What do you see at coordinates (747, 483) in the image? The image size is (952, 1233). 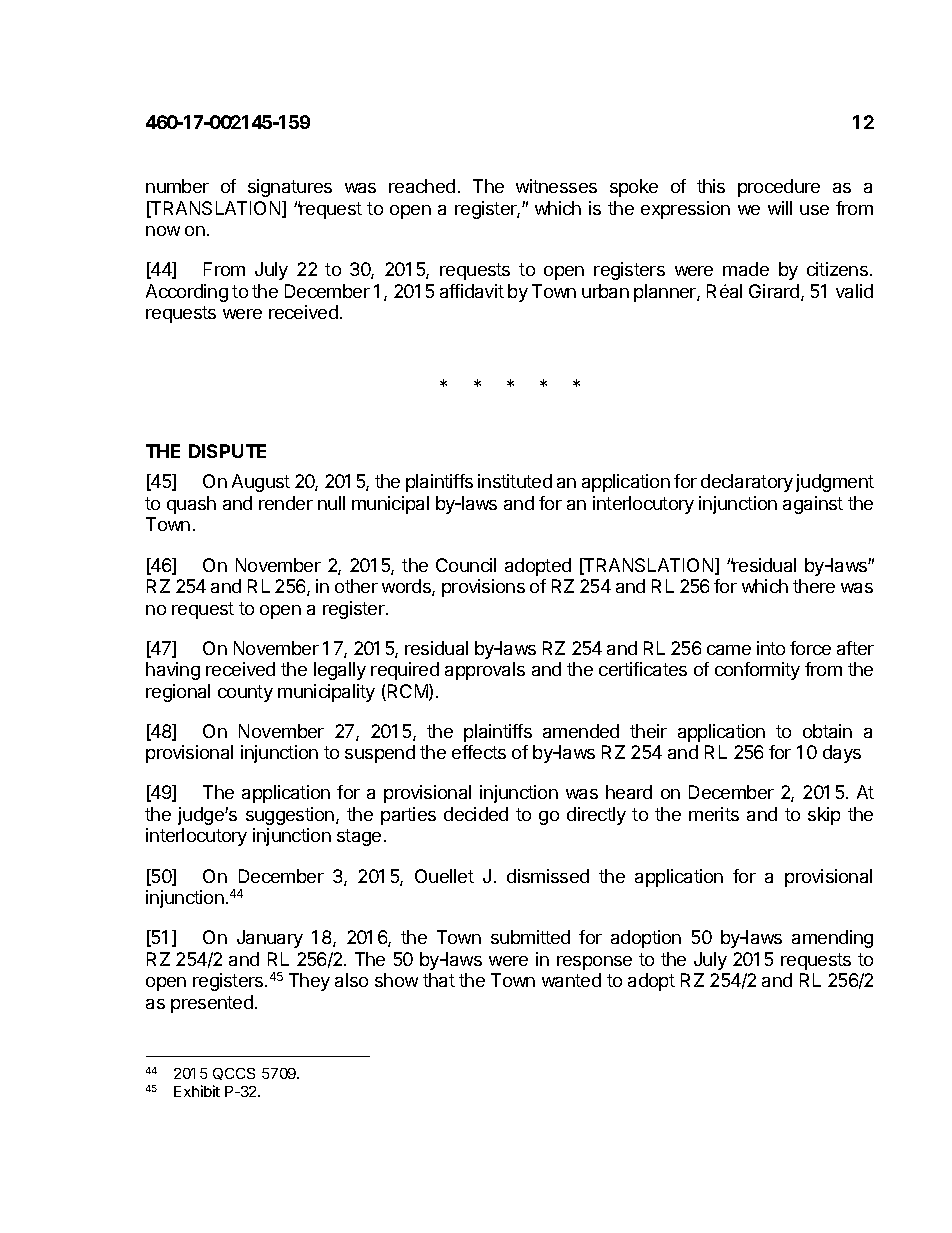 I see `declaratory` at bounding box center [747, 483].
